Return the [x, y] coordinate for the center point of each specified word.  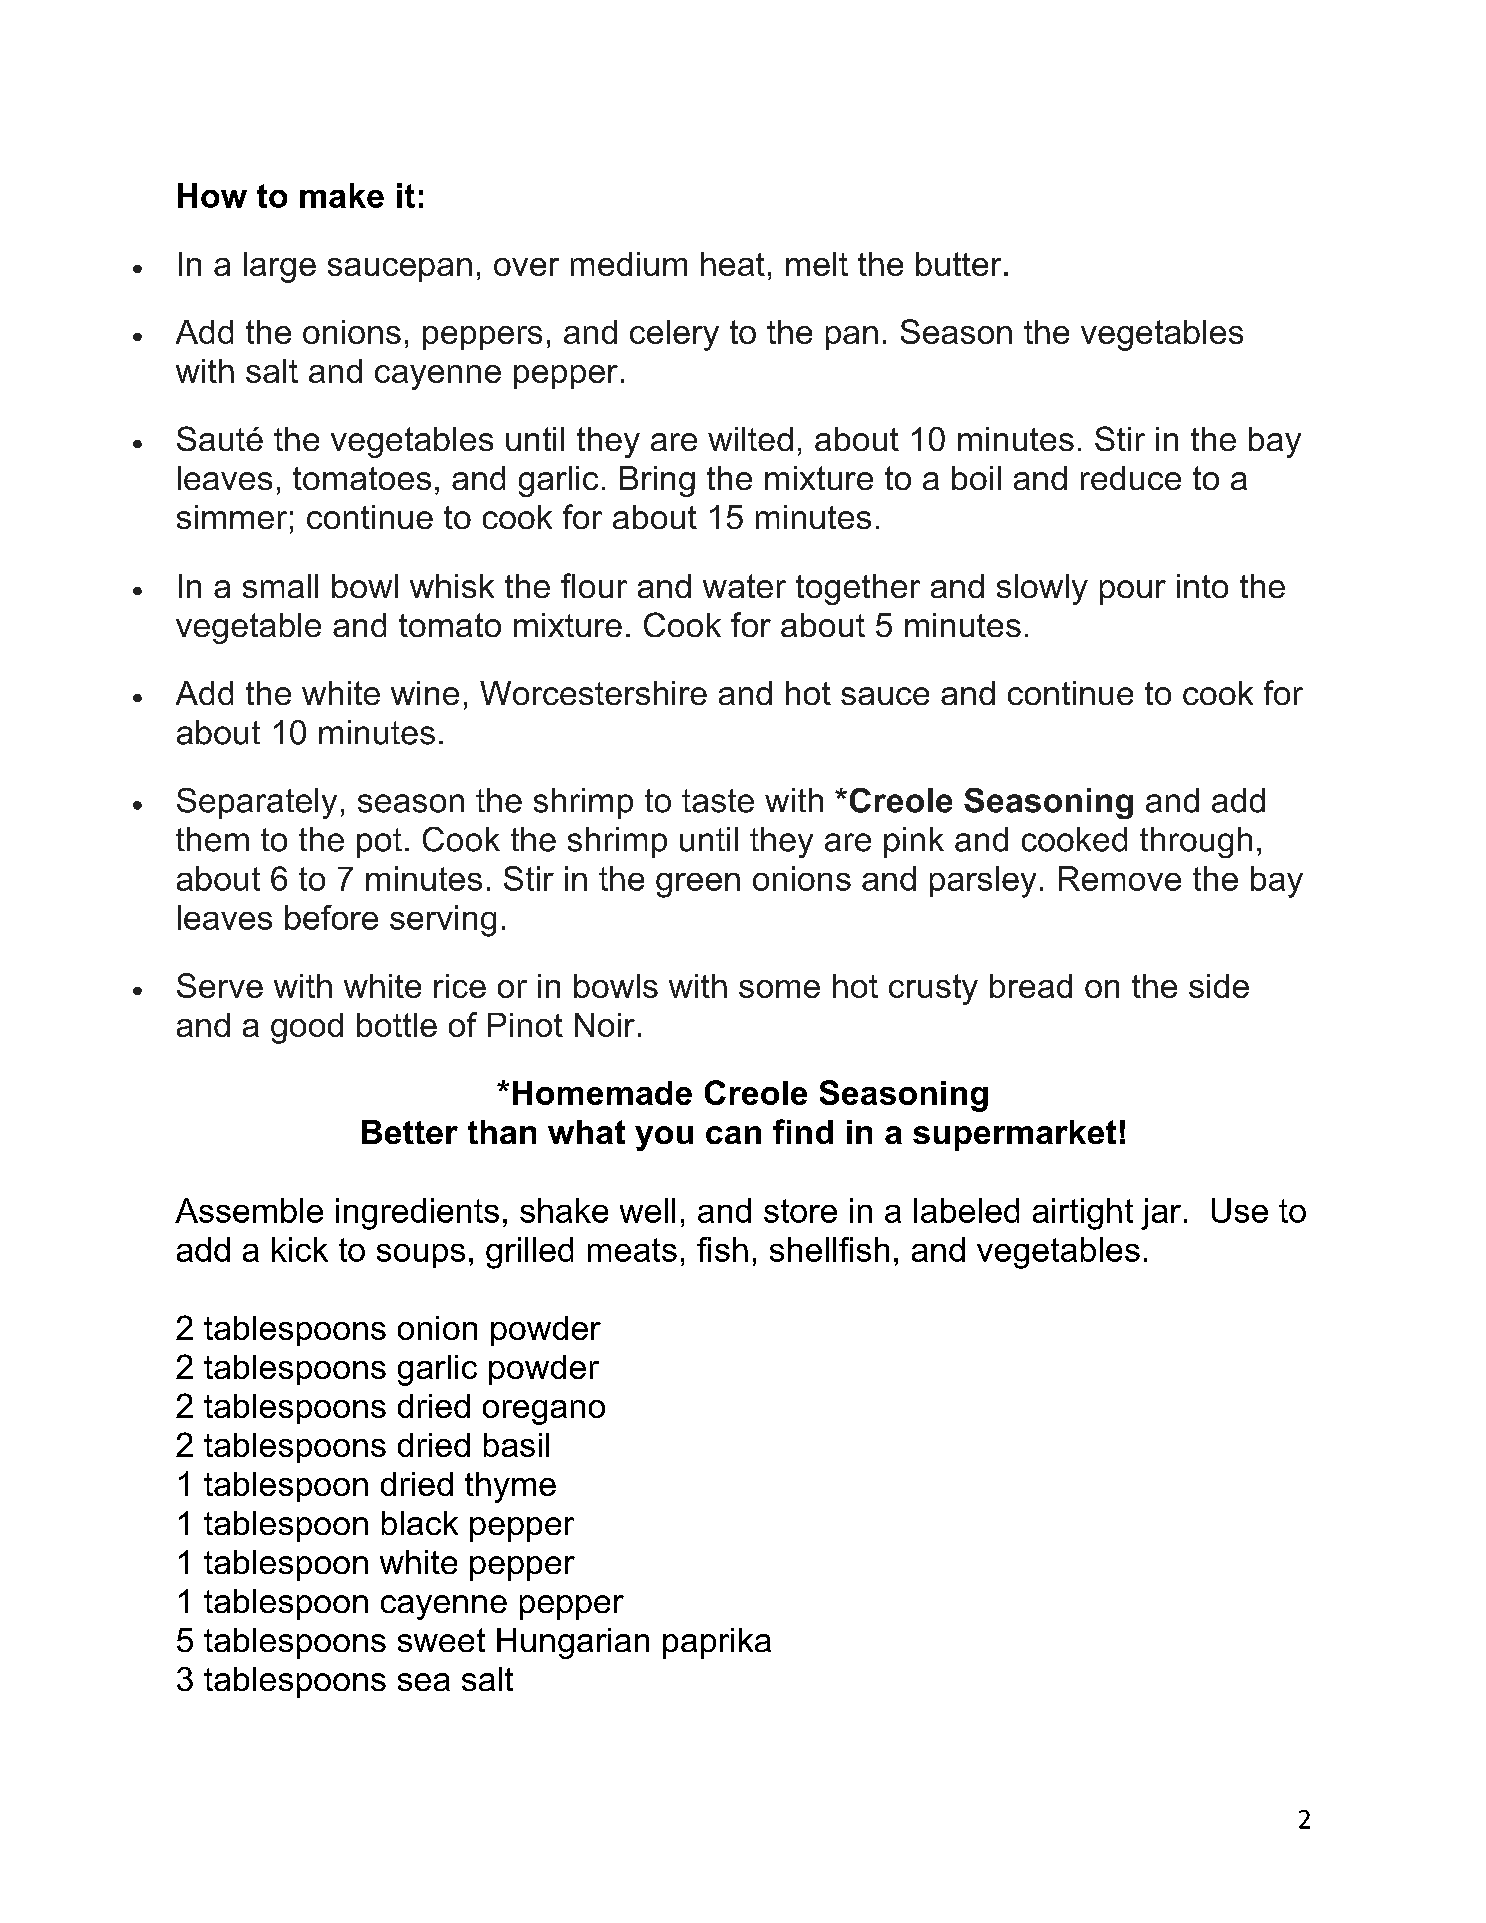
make [342, 195]
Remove [1120, 878]
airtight [1083, 1214]
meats [632, 1250]
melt [817, 264]
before [331, 917]
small [280, 586]
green [698, 885]
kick [300, 1249]
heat [733, 264]
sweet [441, 1640]
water [744, 586]
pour [1133, 592]
